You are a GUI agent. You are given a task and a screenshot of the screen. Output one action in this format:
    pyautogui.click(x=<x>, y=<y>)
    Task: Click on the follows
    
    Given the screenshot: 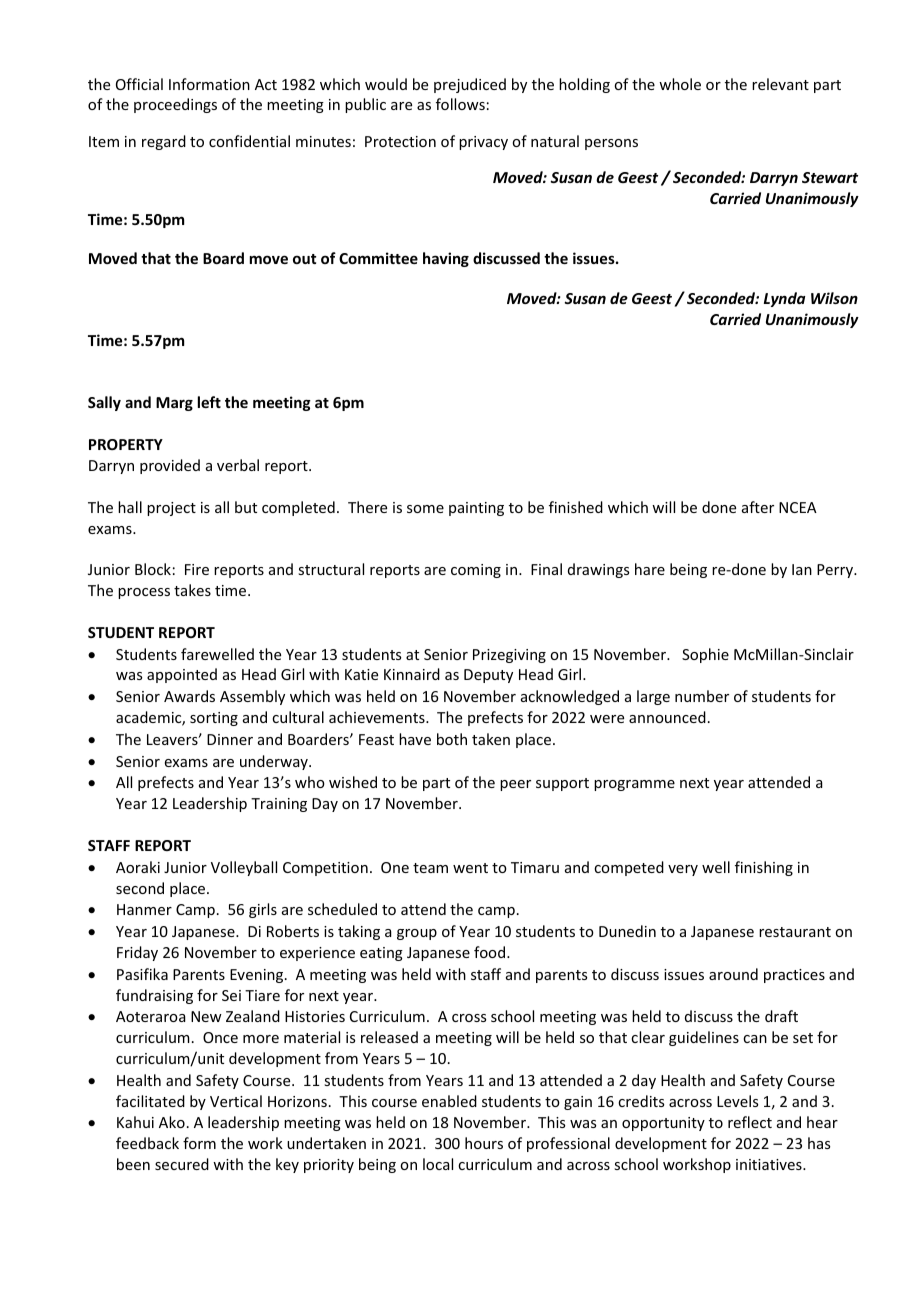 What is the action you would take?
    pyautogui.click(x=460, y=104)
